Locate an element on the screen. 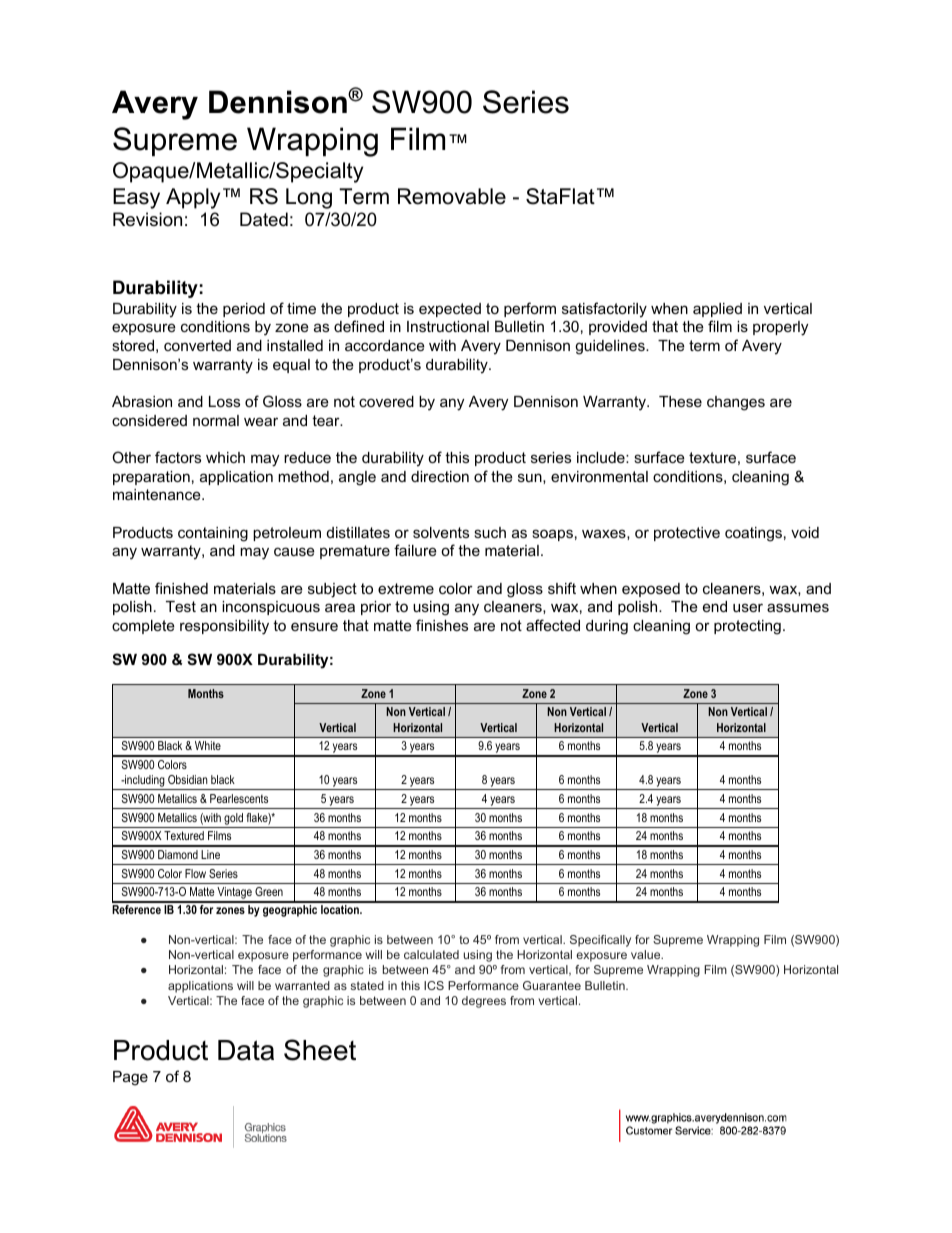  protecting is located at coordinates (747, 627).
